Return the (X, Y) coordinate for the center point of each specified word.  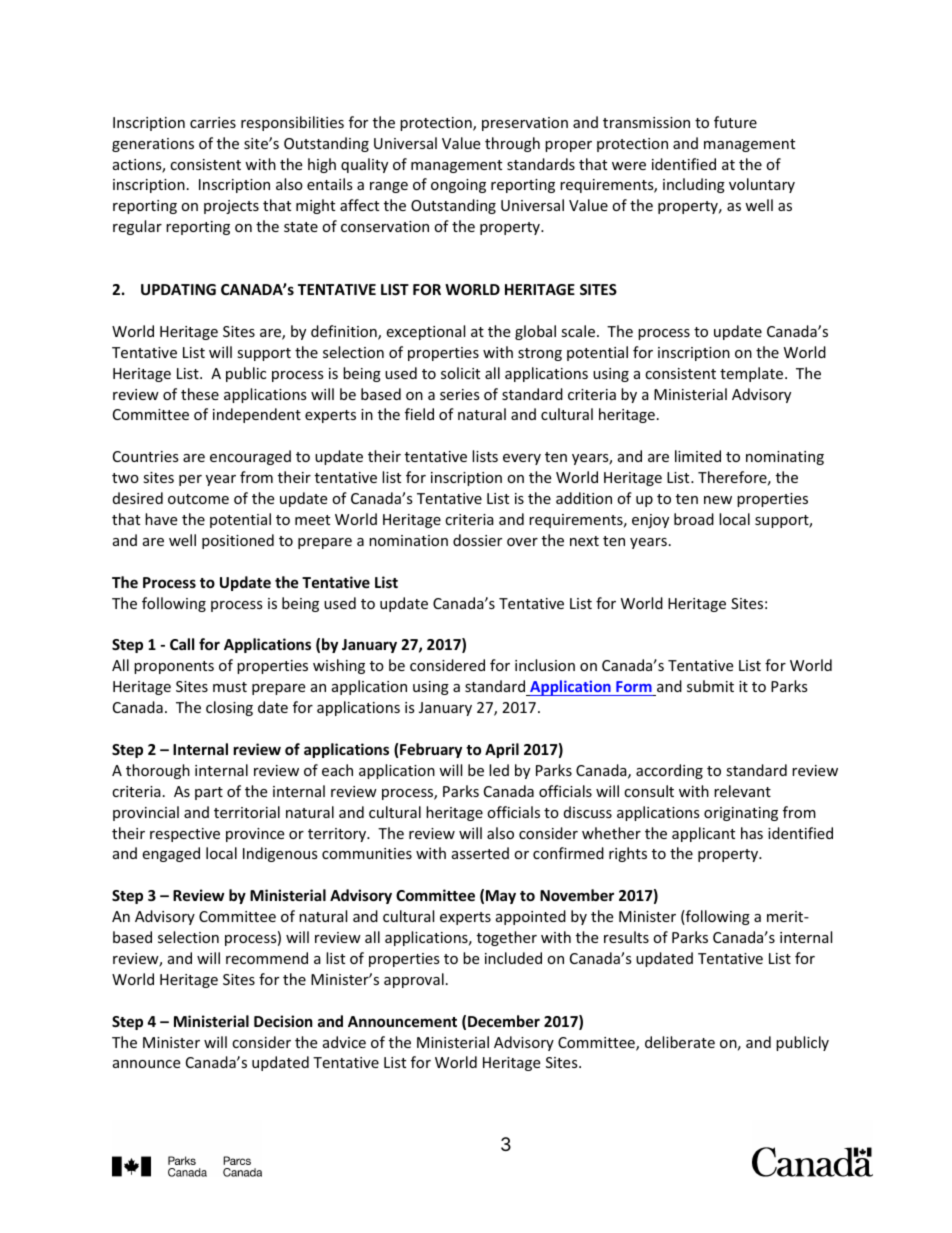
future (735, 122)
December (504, 1021)
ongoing (458, 186)
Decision (283, 1021)
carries (213, 122)
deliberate (680, 1042)
